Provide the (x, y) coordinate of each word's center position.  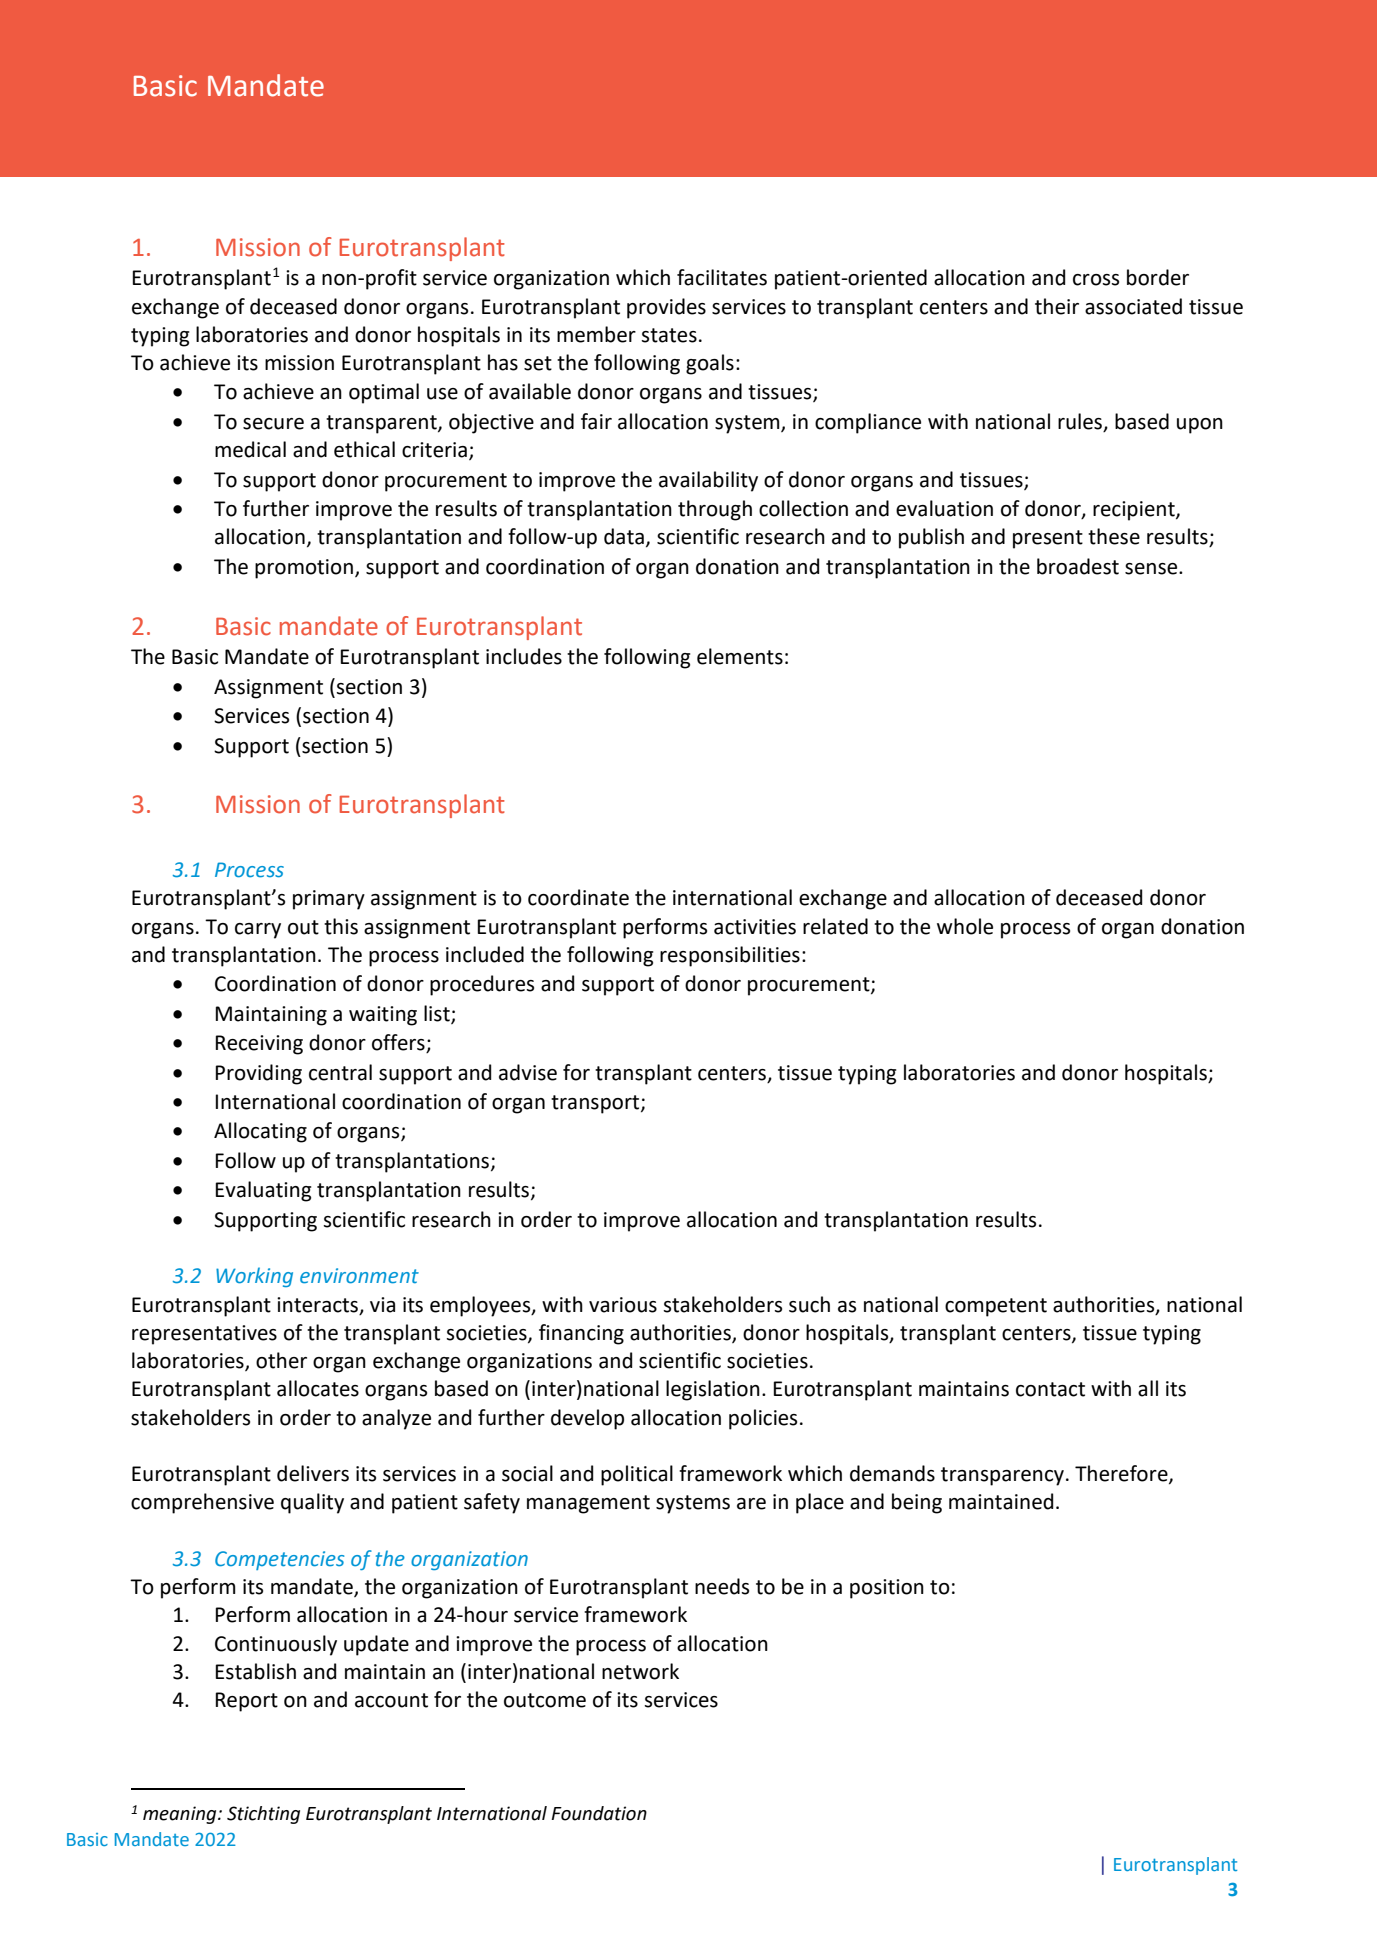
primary (329, 900)
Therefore (1122, 1474)
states (669, 335)
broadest (1078, 566)
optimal (384, 393)
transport (596, 1104)
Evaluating (263, 1191)
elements (740, 656)
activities (755, 927)
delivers (313, 1473)
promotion (304, 569)
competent (996, 1307)
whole (965, 926)
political (637, 1475)
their (1057, 306)
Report (247, 1702)
